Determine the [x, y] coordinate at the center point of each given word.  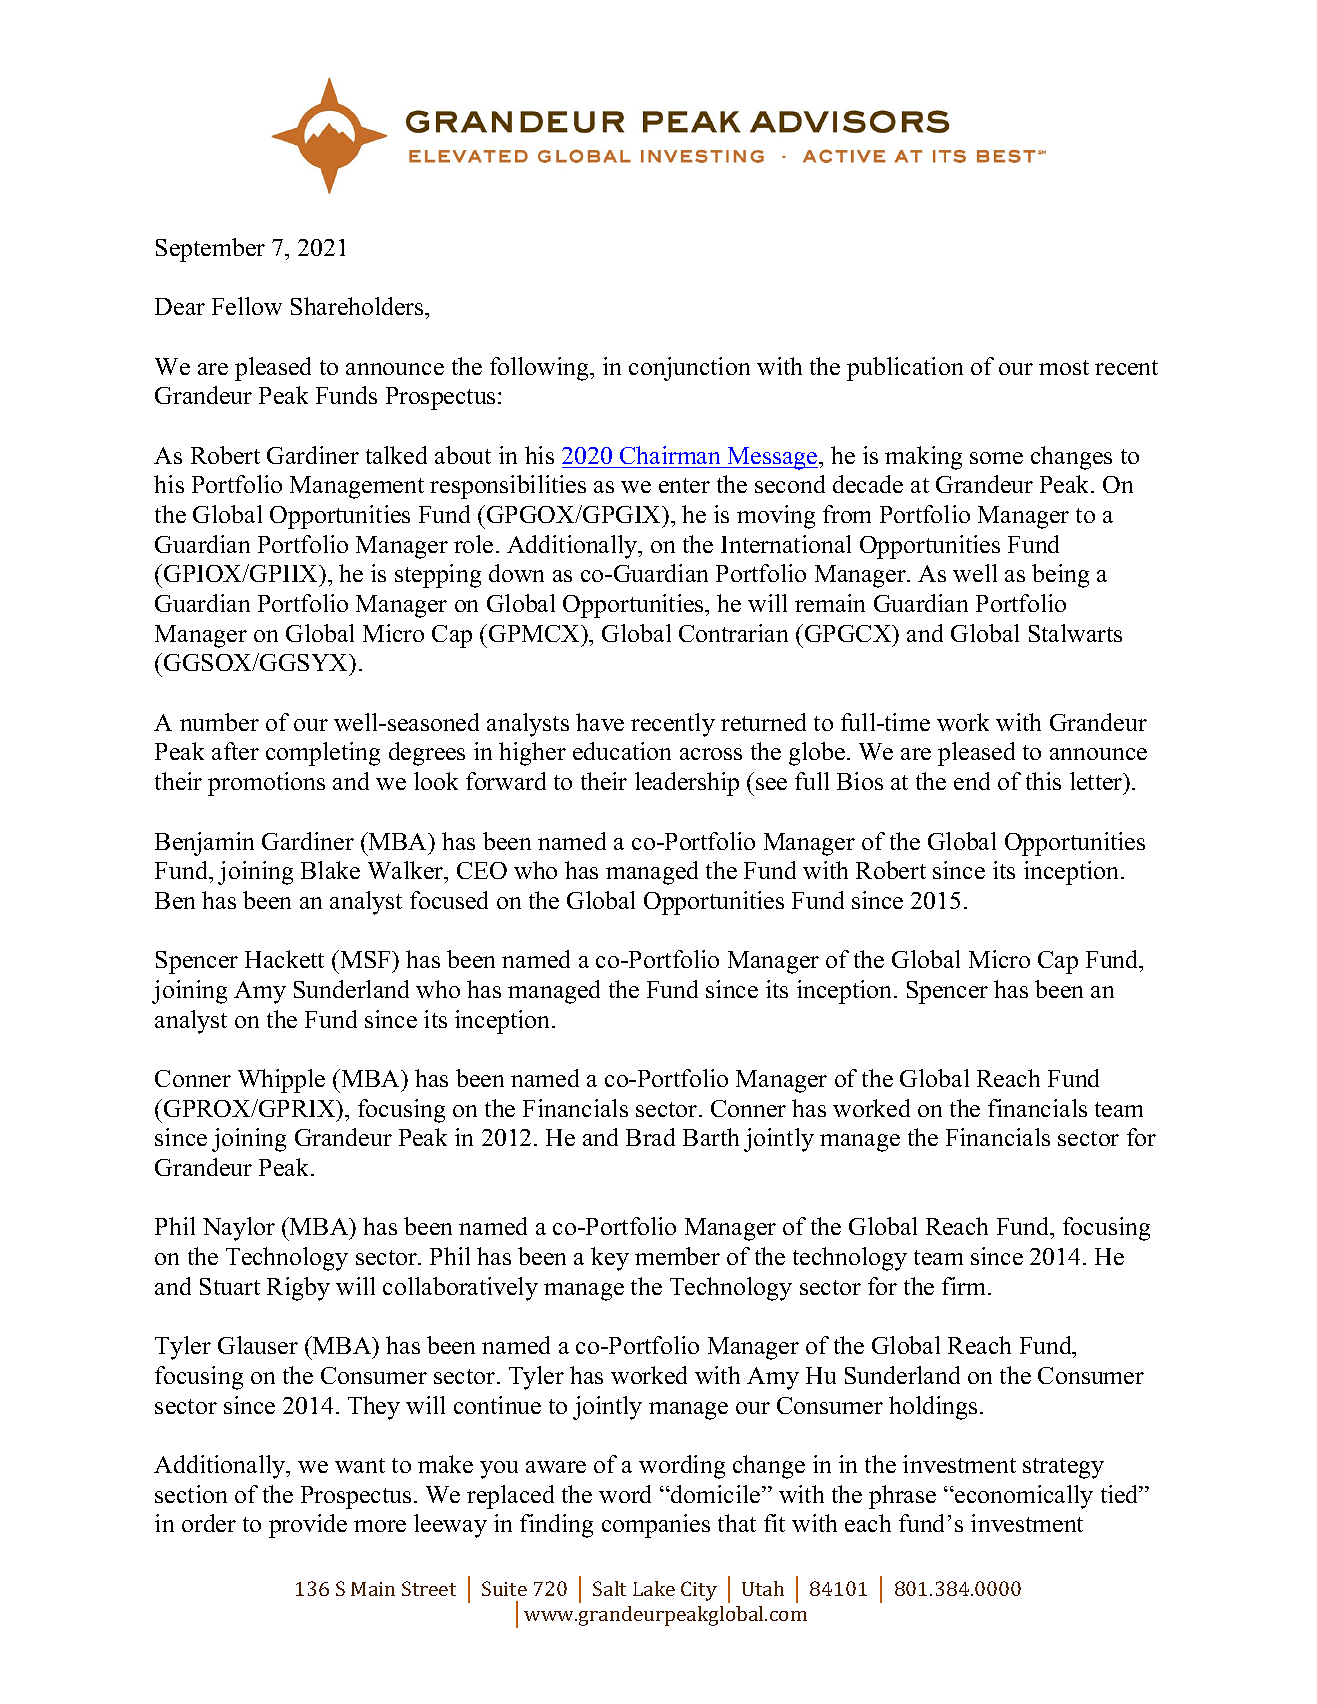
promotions [266, 784]
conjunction [689, 369]
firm [965, 1286]
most [1064, 367]
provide [308, 1526]
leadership [687, 784]
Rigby [298, 1289]
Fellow [247, 306]
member [677, 1256]
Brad [650, 1137]
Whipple [281, 1081]
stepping [438, 576]
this [1043, 781]
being [1060, 576]
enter [684, 485]
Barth [711, 1137]
